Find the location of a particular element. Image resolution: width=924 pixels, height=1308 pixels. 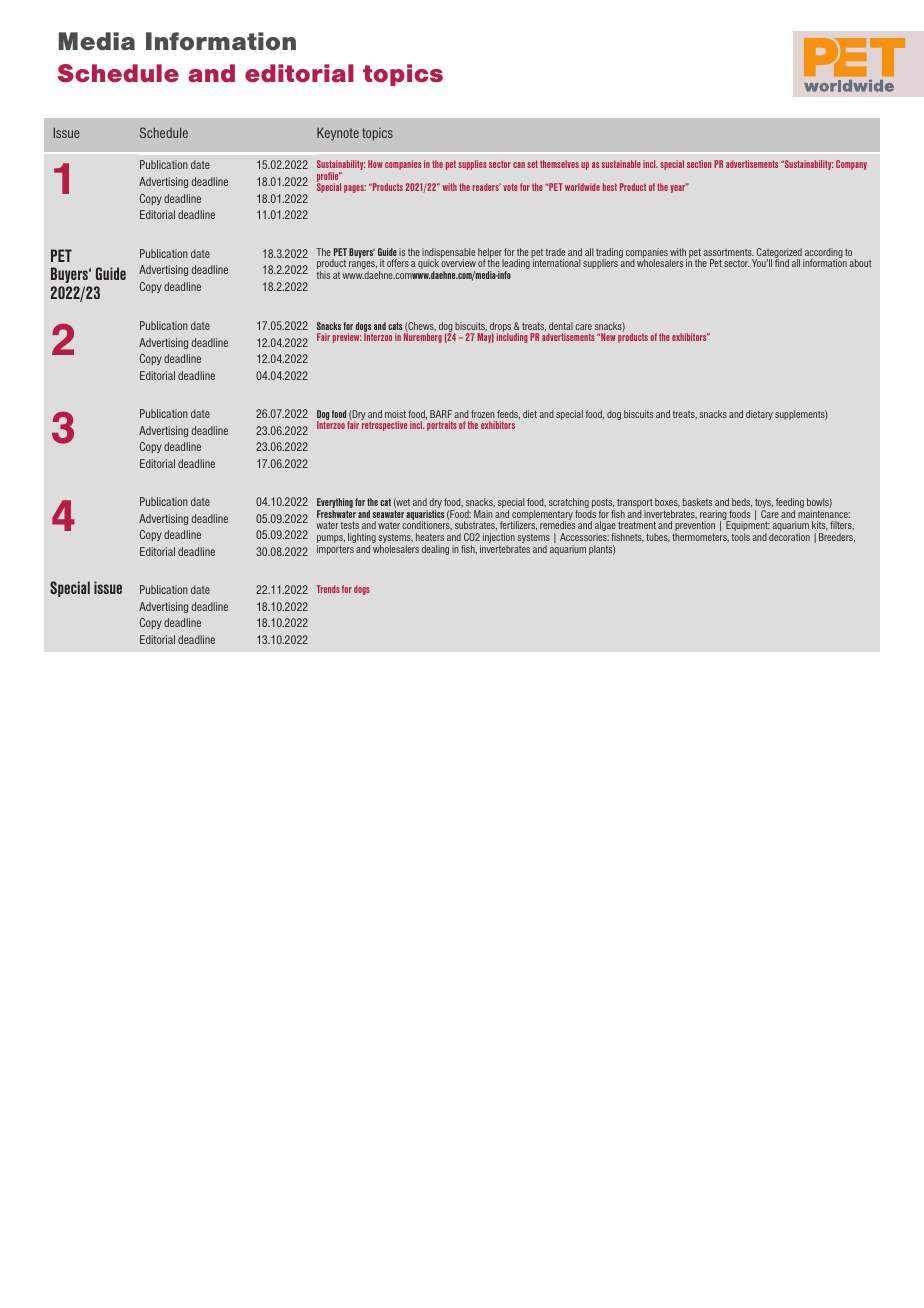

Company is located at coordinates (851, 165).
